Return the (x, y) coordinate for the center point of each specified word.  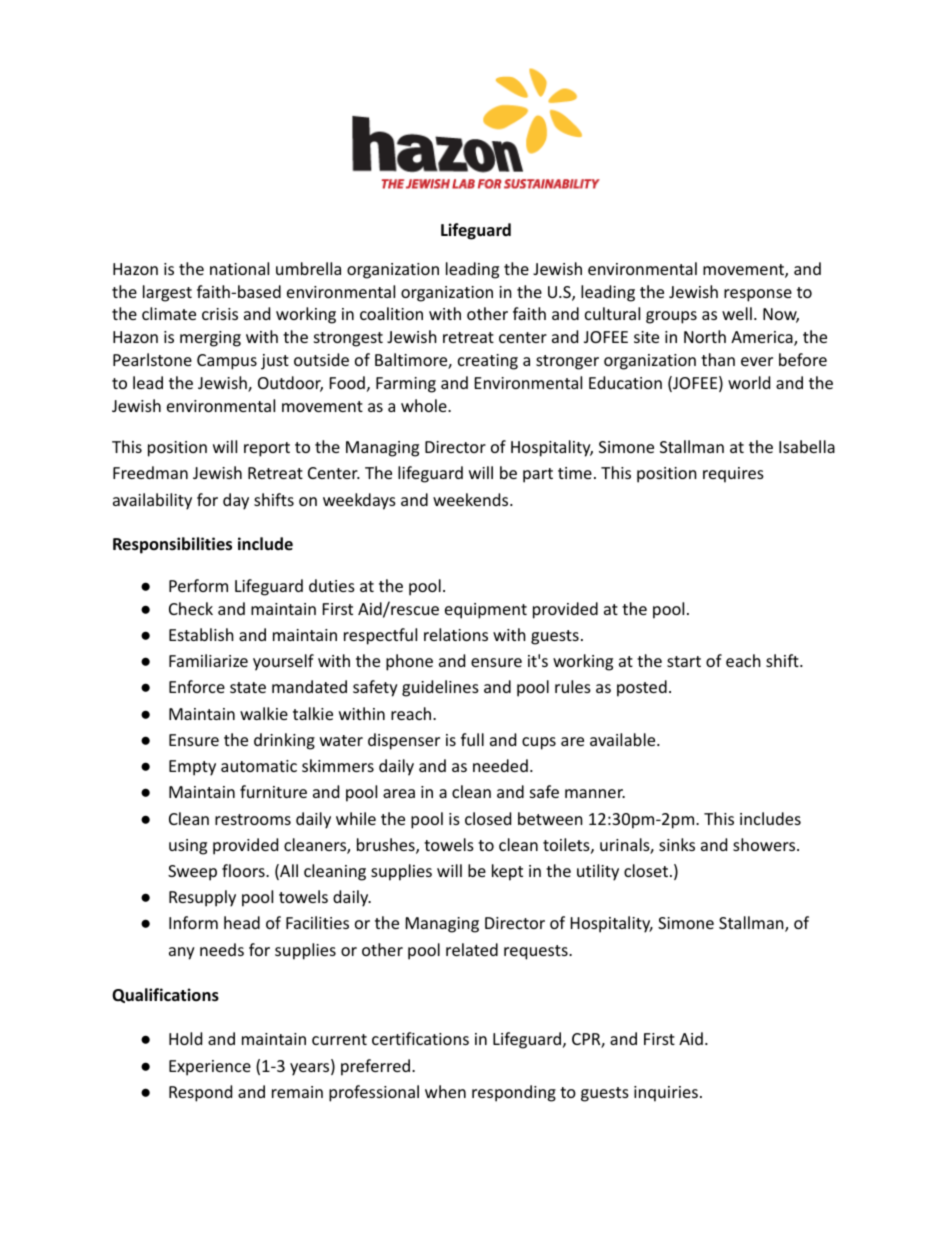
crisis (220, 314)
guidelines (440, 688)
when (445, 1091)
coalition (391, 313)
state (248, 687)
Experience (210, 1068)
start (684, 661)
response (758, 295)
